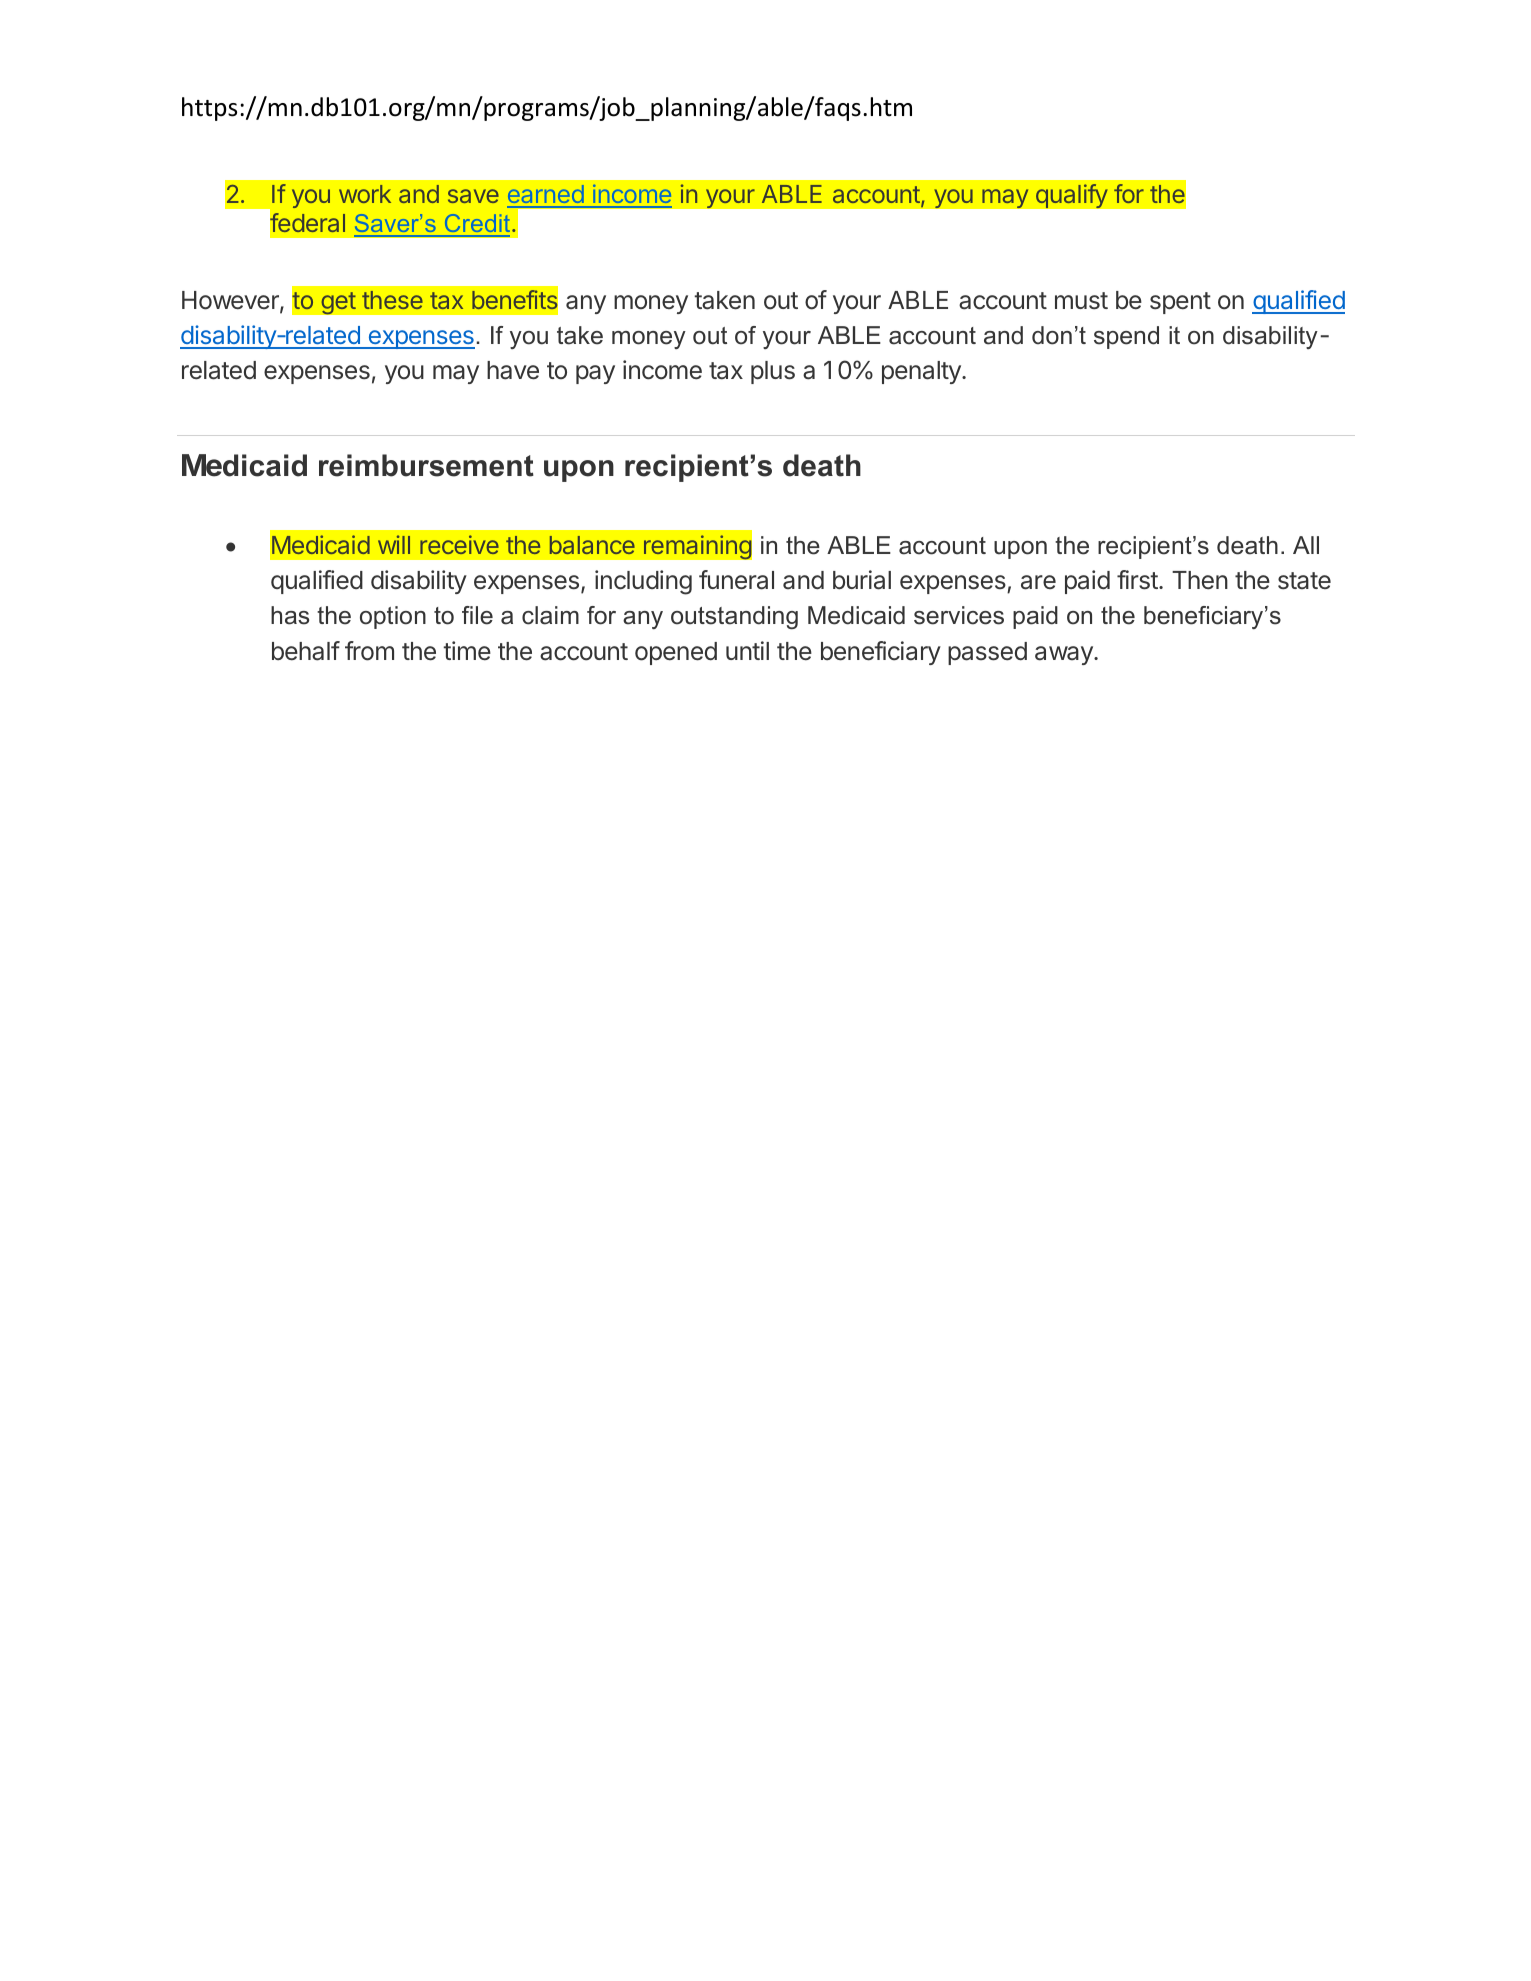 Image resolution: width=1531 pixels, height=1981 pixels. Describe the element at coordinates (1180, 303) in the image. I see `spent` at that location.
